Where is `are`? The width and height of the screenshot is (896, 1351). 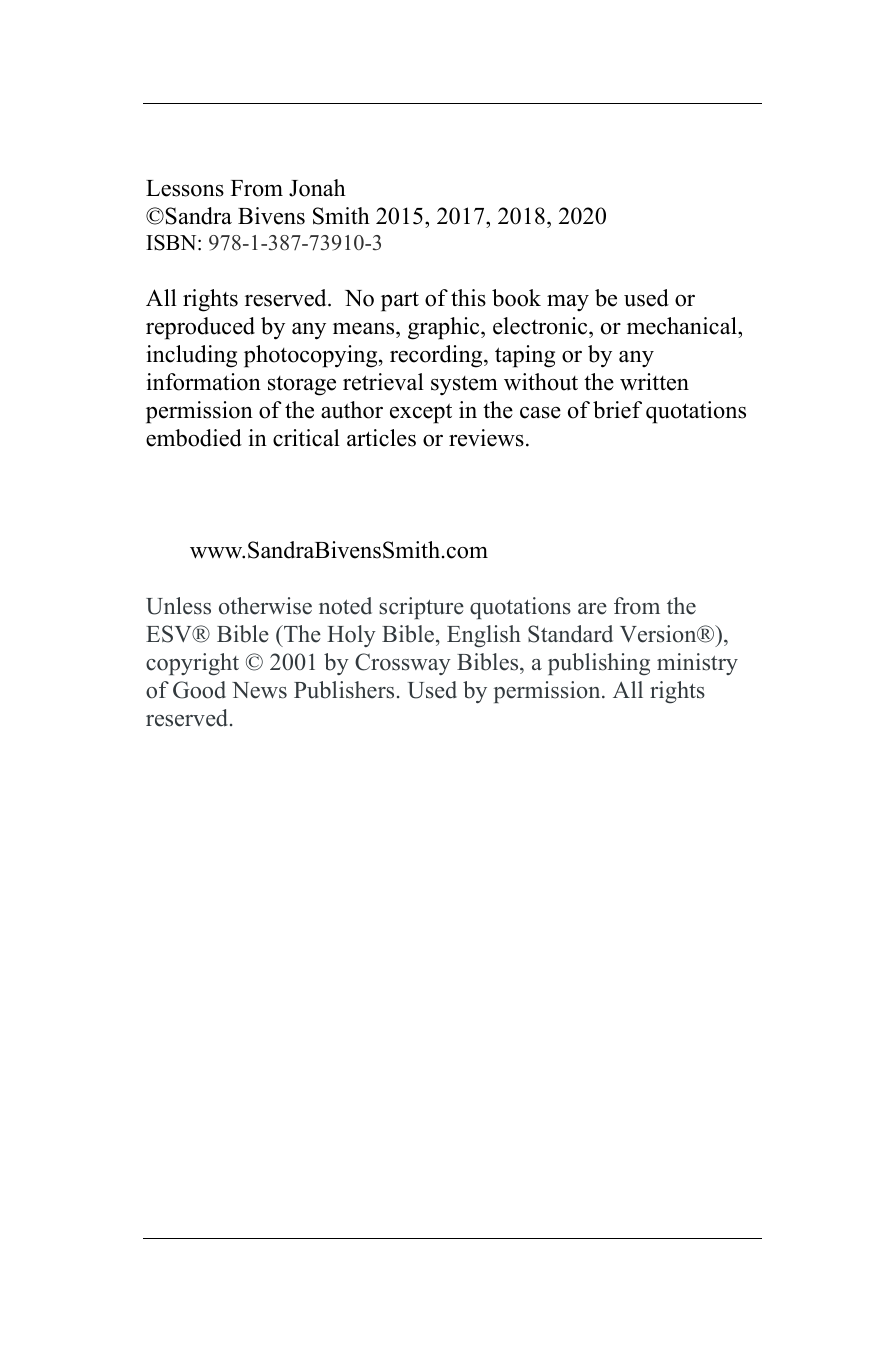
are is located at coordinates (592, 609).
